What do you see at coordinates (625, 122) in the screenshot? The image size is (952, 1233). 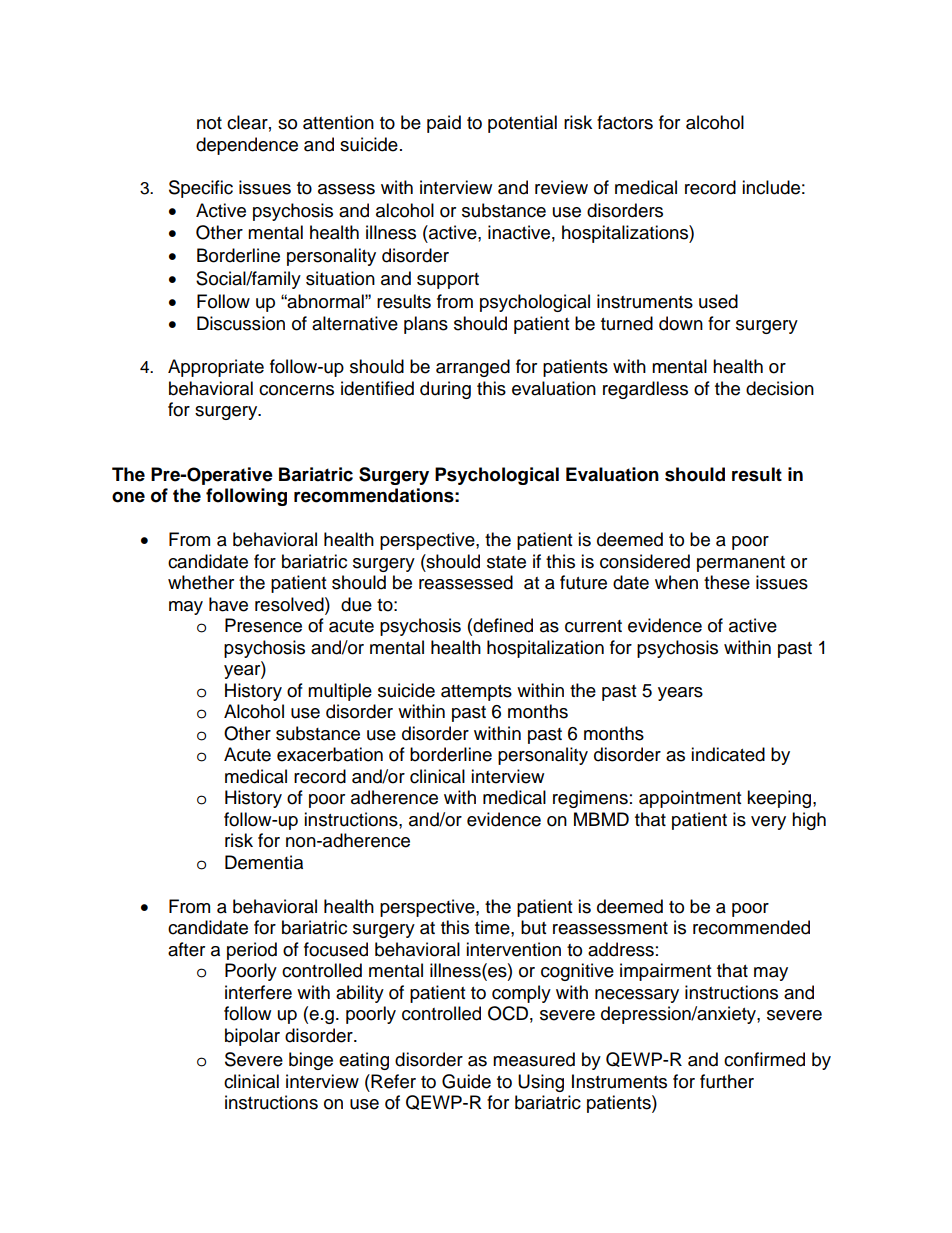 I see `factors` at bounding box center [625, 122].
